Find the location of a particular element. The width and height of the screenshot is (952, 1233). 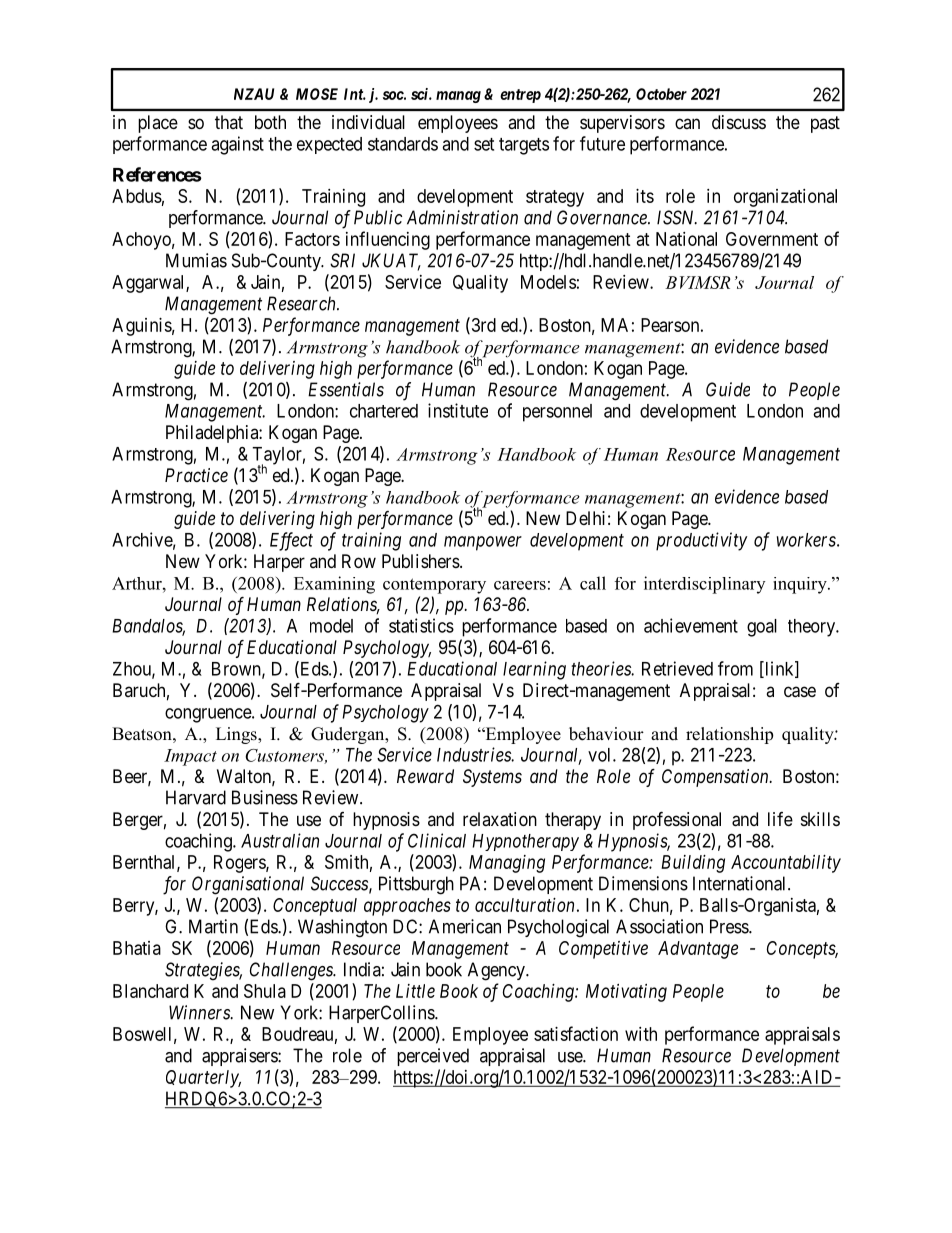

Effect is located at coordinates (291, 541).
